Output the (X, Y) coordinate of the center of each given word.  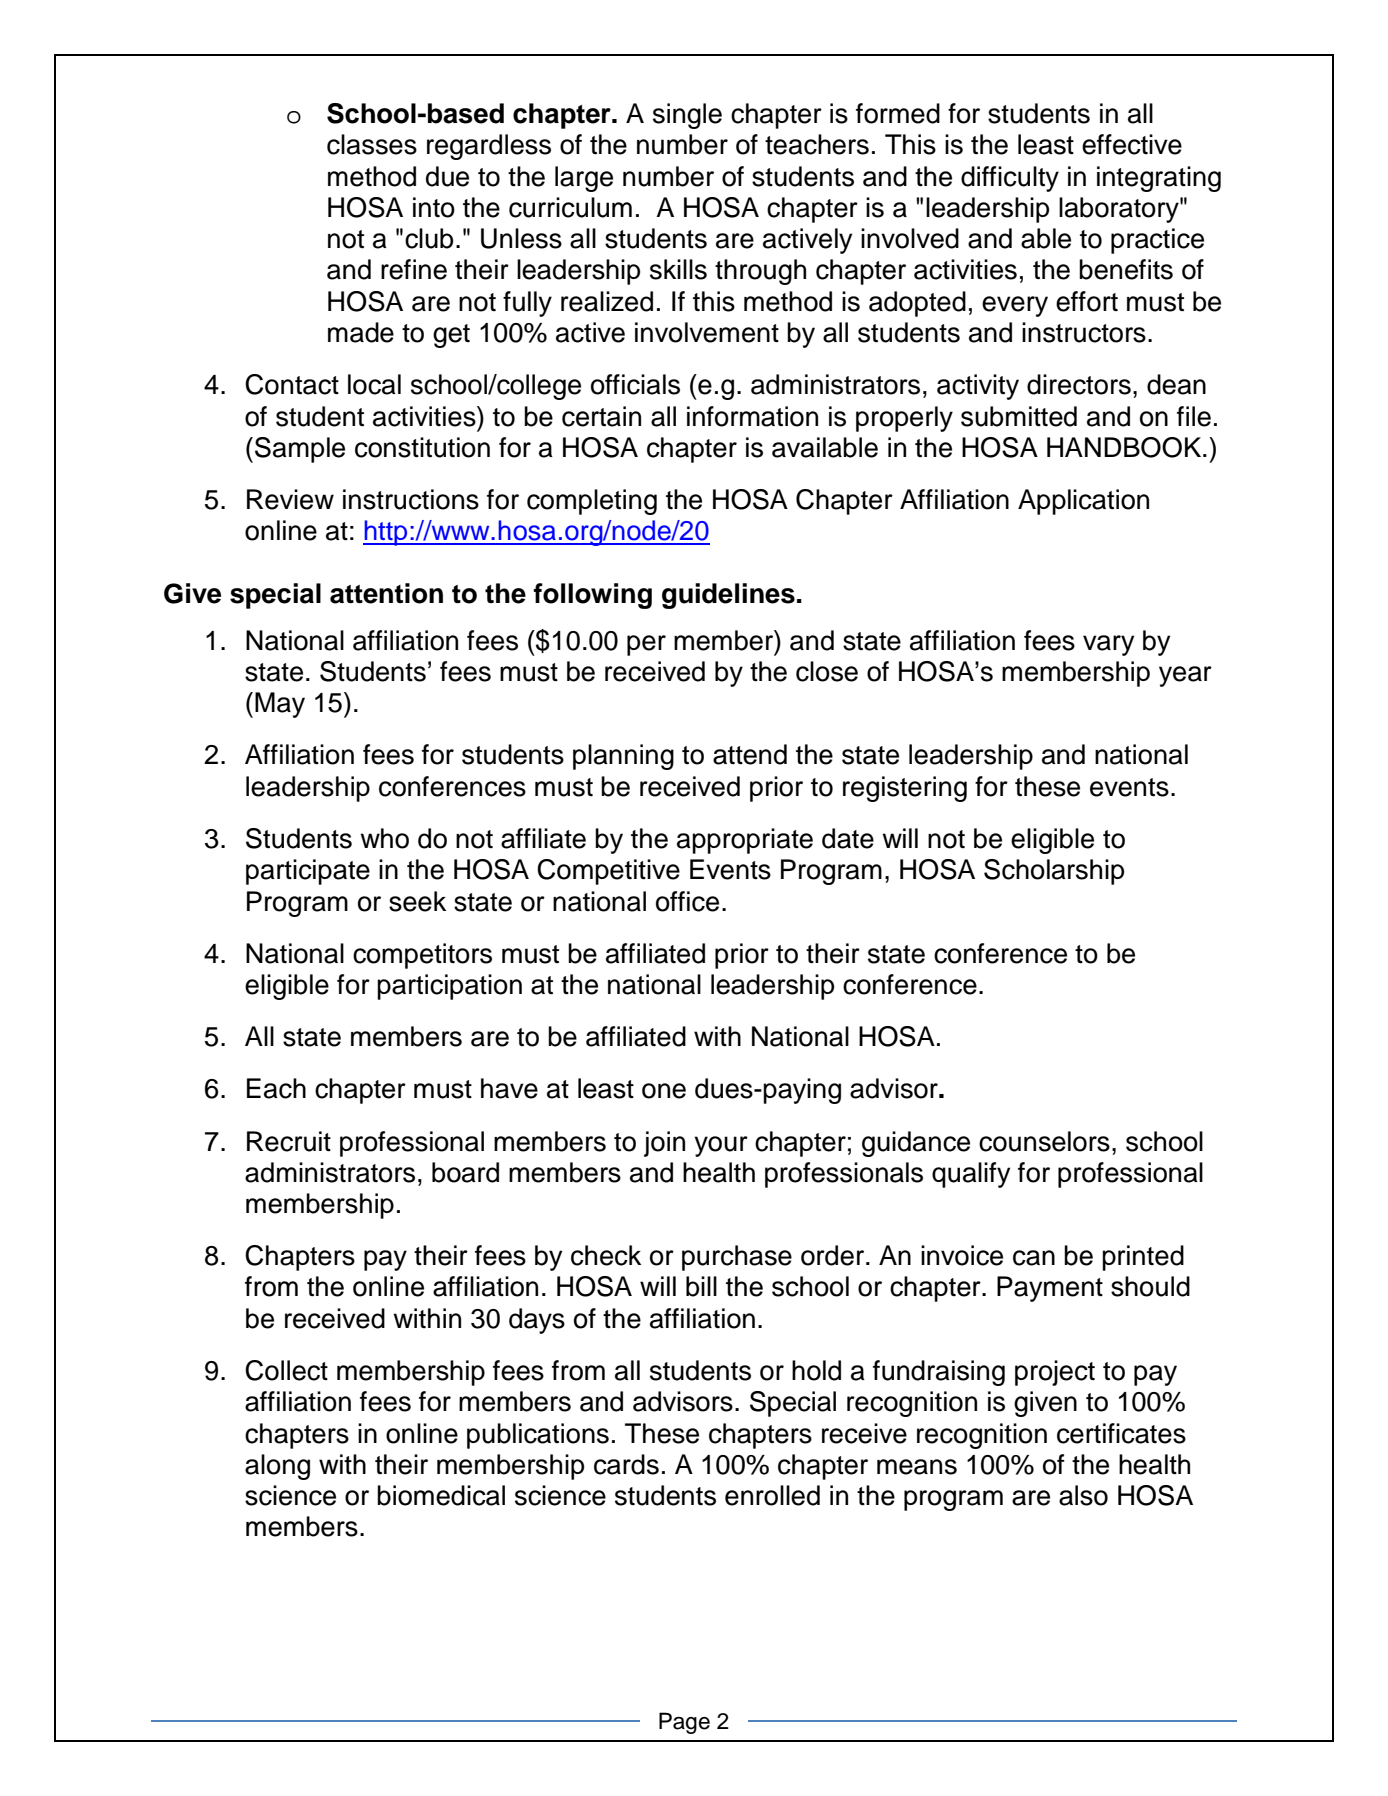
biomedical (441, 1495)
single (687, 116)
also (1083, 1495)
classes (372, 144)
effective (1132, 144)
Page (684, 1723)
